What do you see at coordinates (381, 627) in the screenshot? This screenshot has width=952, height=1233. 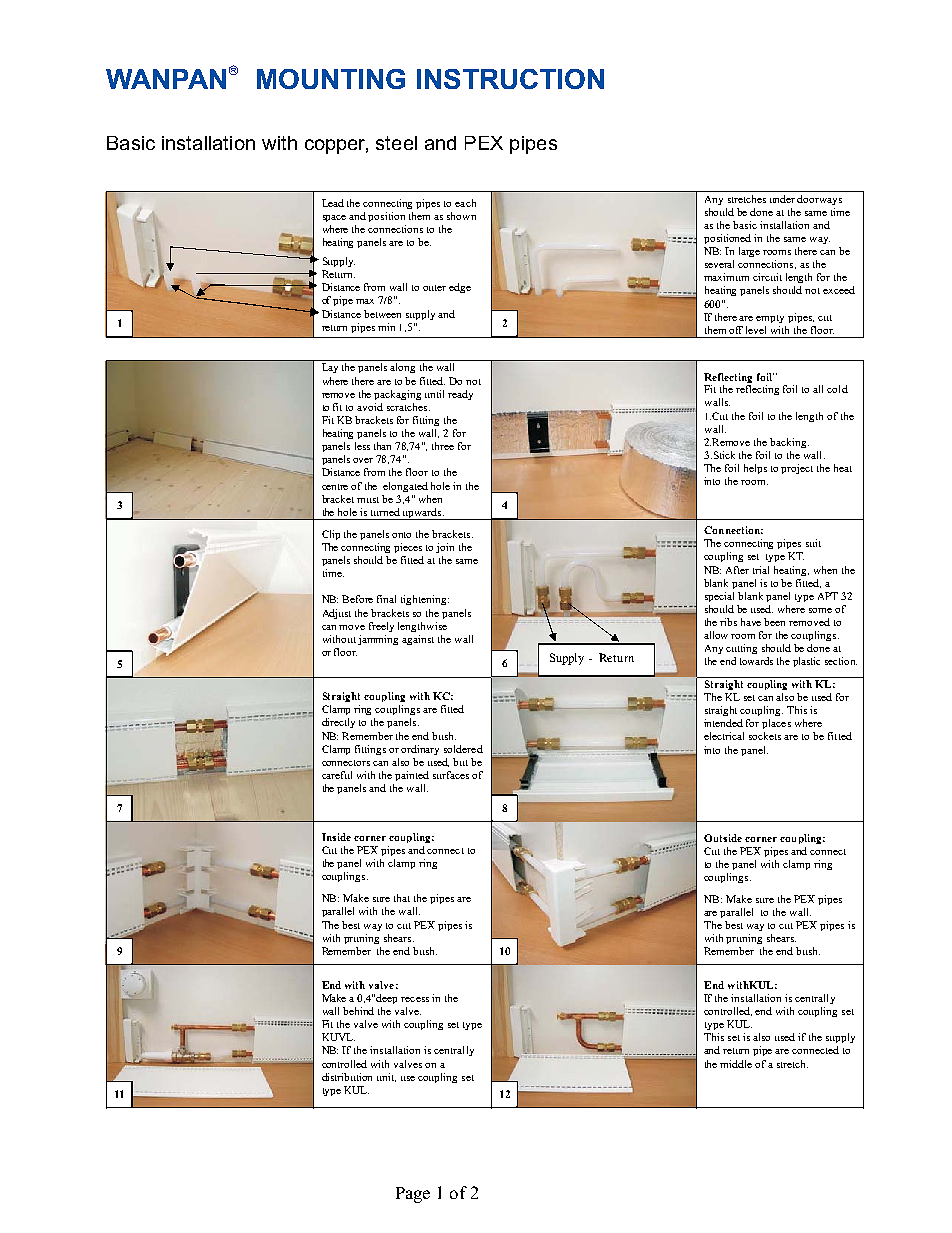 I see `freely` at bounding box center [381, 627].
